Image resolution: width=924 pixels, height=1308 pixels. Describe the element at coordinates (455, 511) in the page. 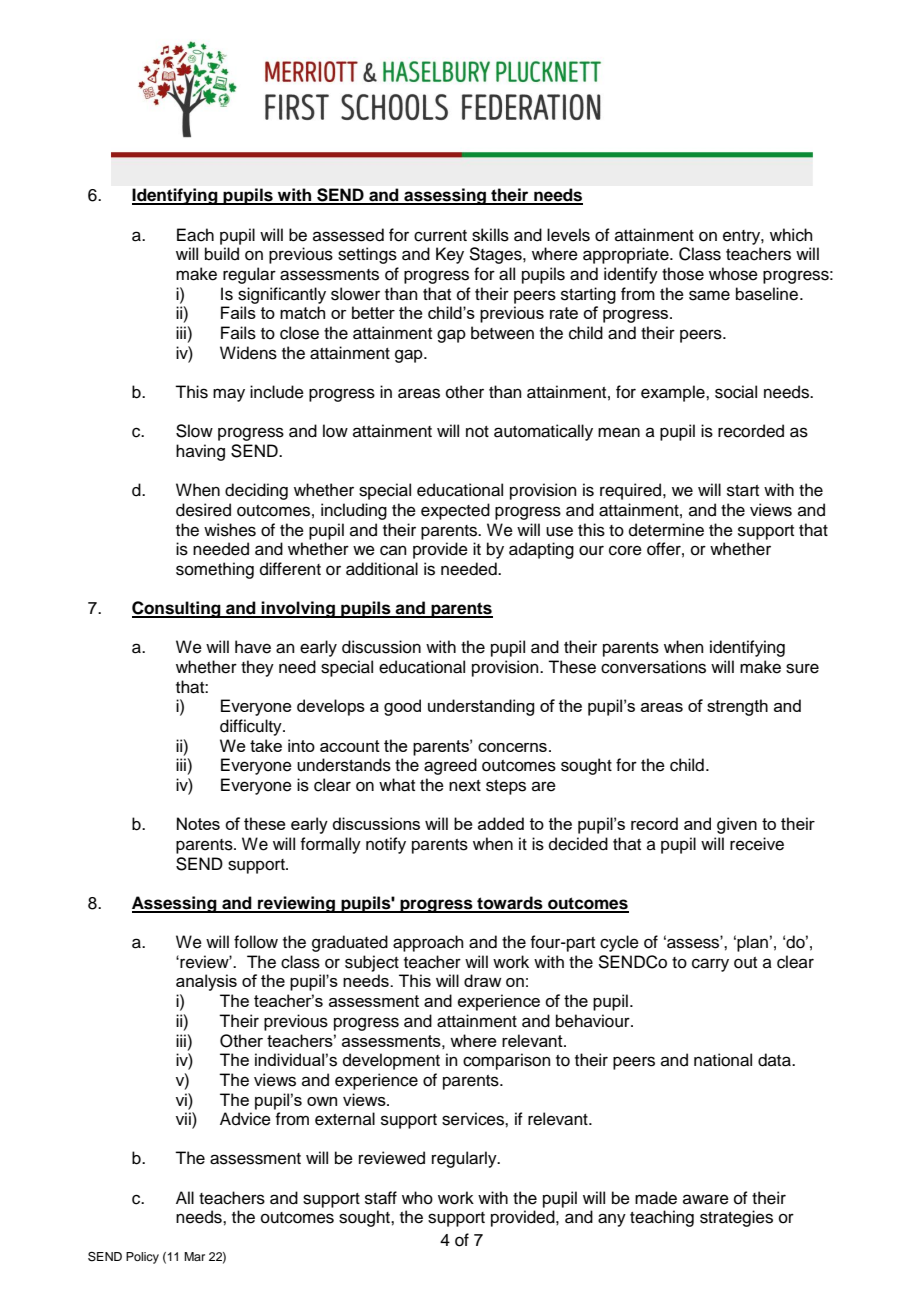

I see `expected` at that location.
